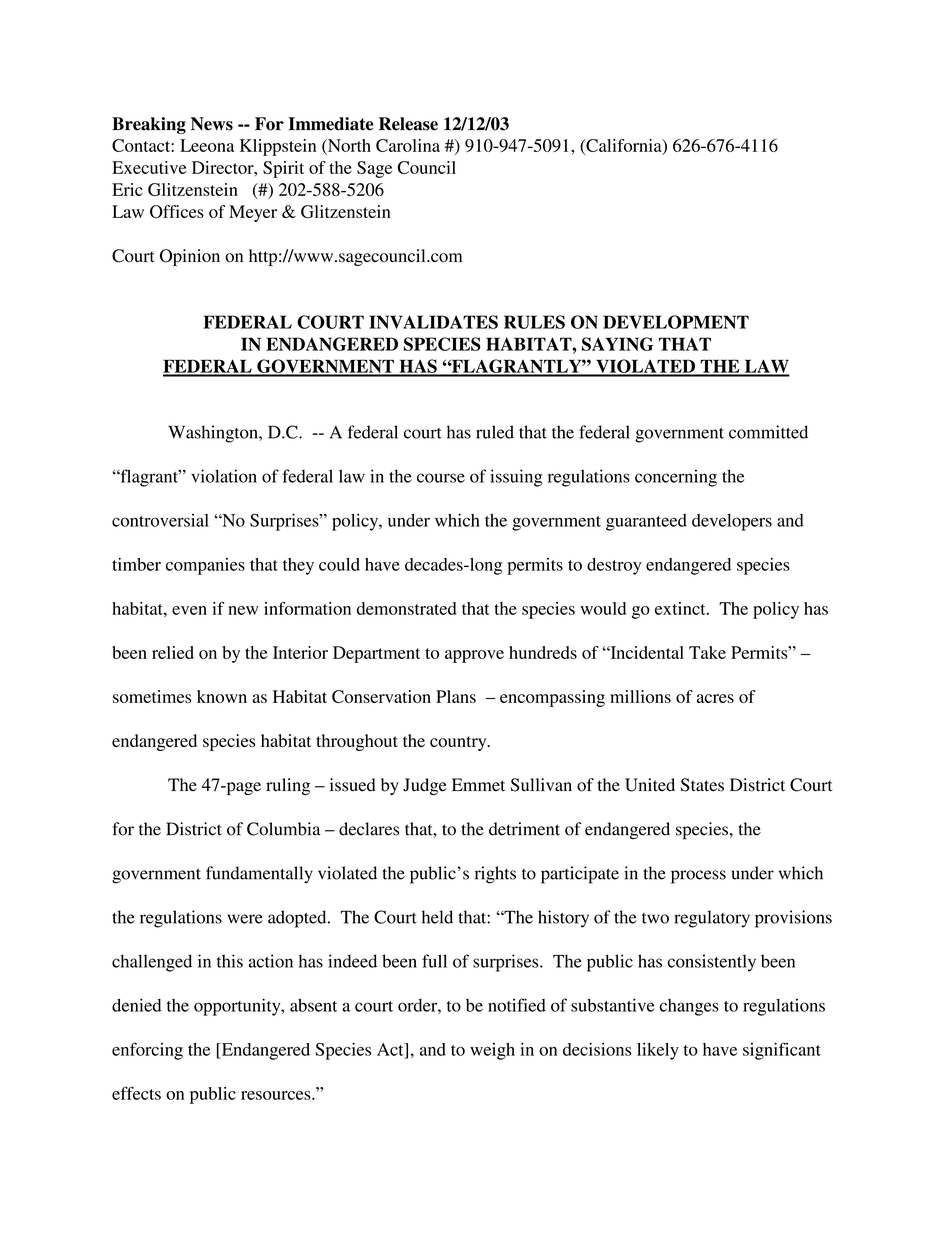  What do you see at coordinates (658, 1051) in the document?
I see `likely` at bounding box center [658, 1051].
